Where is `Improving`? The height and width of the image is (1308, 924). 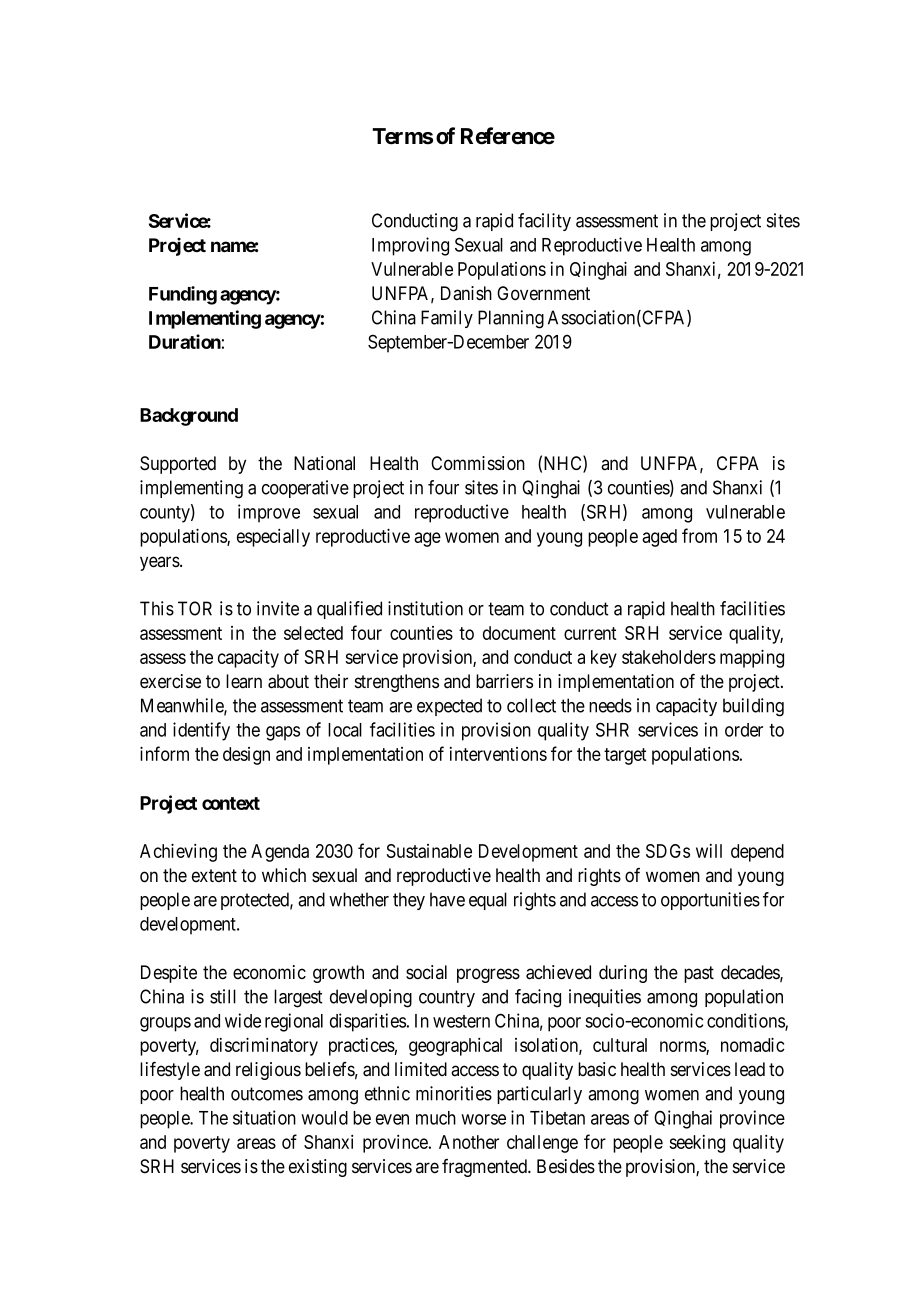 Improving is located at coordinates (410, 246).
